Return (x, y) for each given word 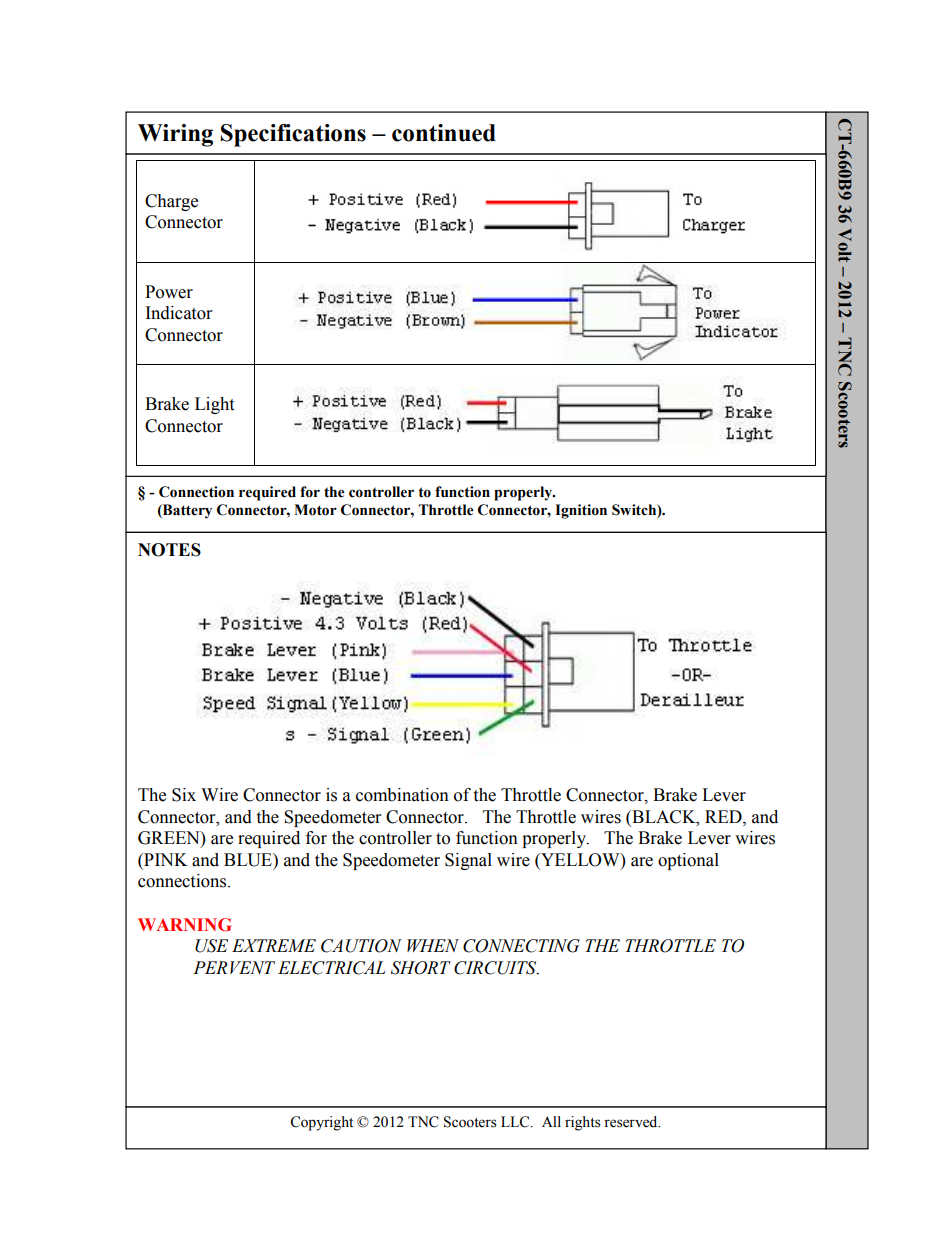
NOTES (169, 550)
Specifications (293, 135)
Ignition (581, 511)
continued (444, 133)
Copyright (321, 1123)
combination (402, 795)
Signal (468, 861)
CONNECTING (521, 946)
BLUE (249, 860)
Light (214, 405)
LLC (516, 1122)
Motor (315, 510)
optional (688, 861)
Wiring (175, 135)
